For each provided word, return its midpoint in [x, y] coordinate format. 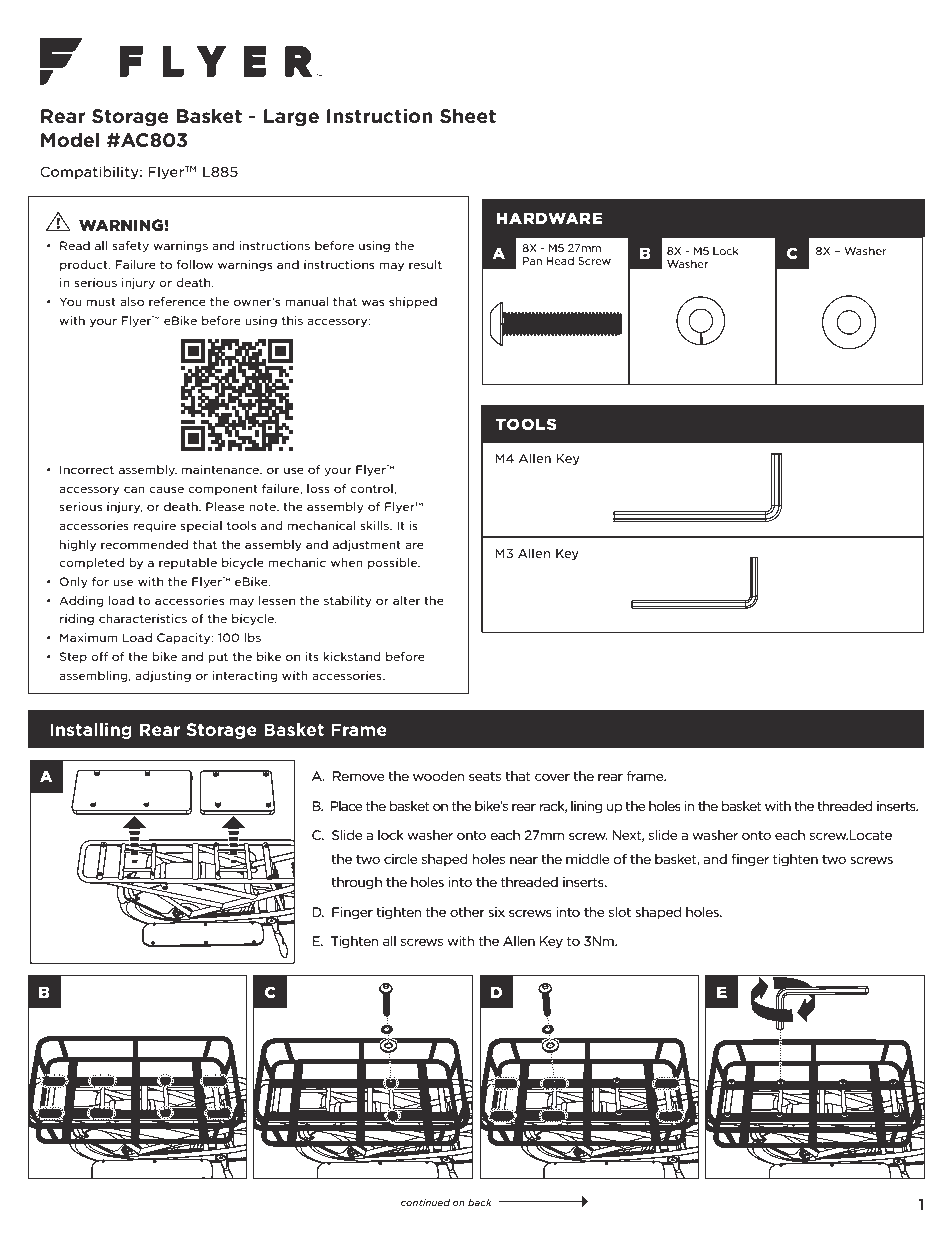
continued [425, 1202]
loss [318, 488]
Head [560, 261]
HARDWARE [550, 218]
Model [70, 140]
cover [552, 777]
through [356, 883]
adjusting [163, 676]
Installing [91, 731]
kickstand [352, 656]
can [134, 489]
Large [291, 117]
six [496, 912]
